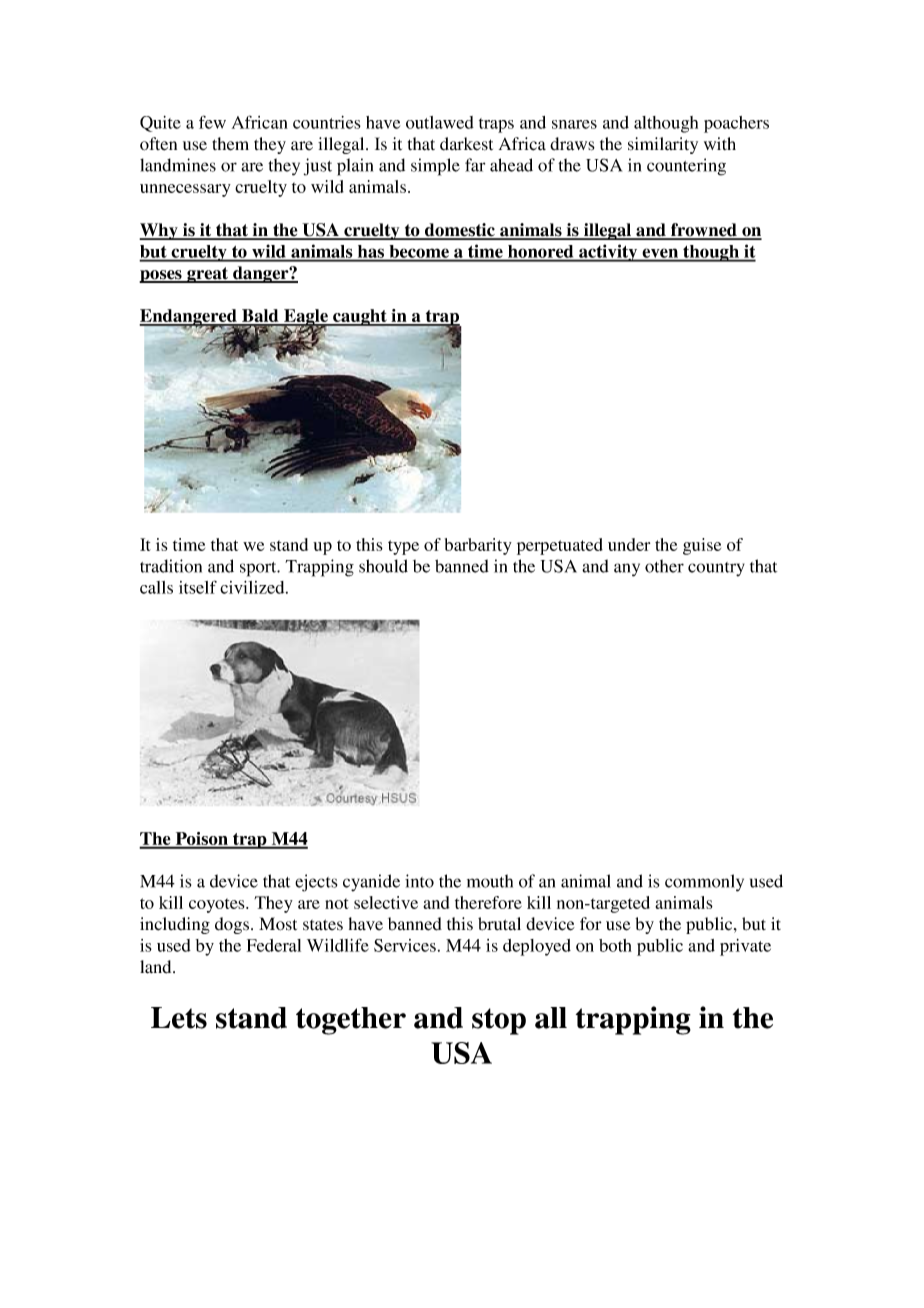 This screenshot has height=1308, width=924. Describe the element at coordinates (478, 546) in the screenshot. I see `barbarity` at that location.
